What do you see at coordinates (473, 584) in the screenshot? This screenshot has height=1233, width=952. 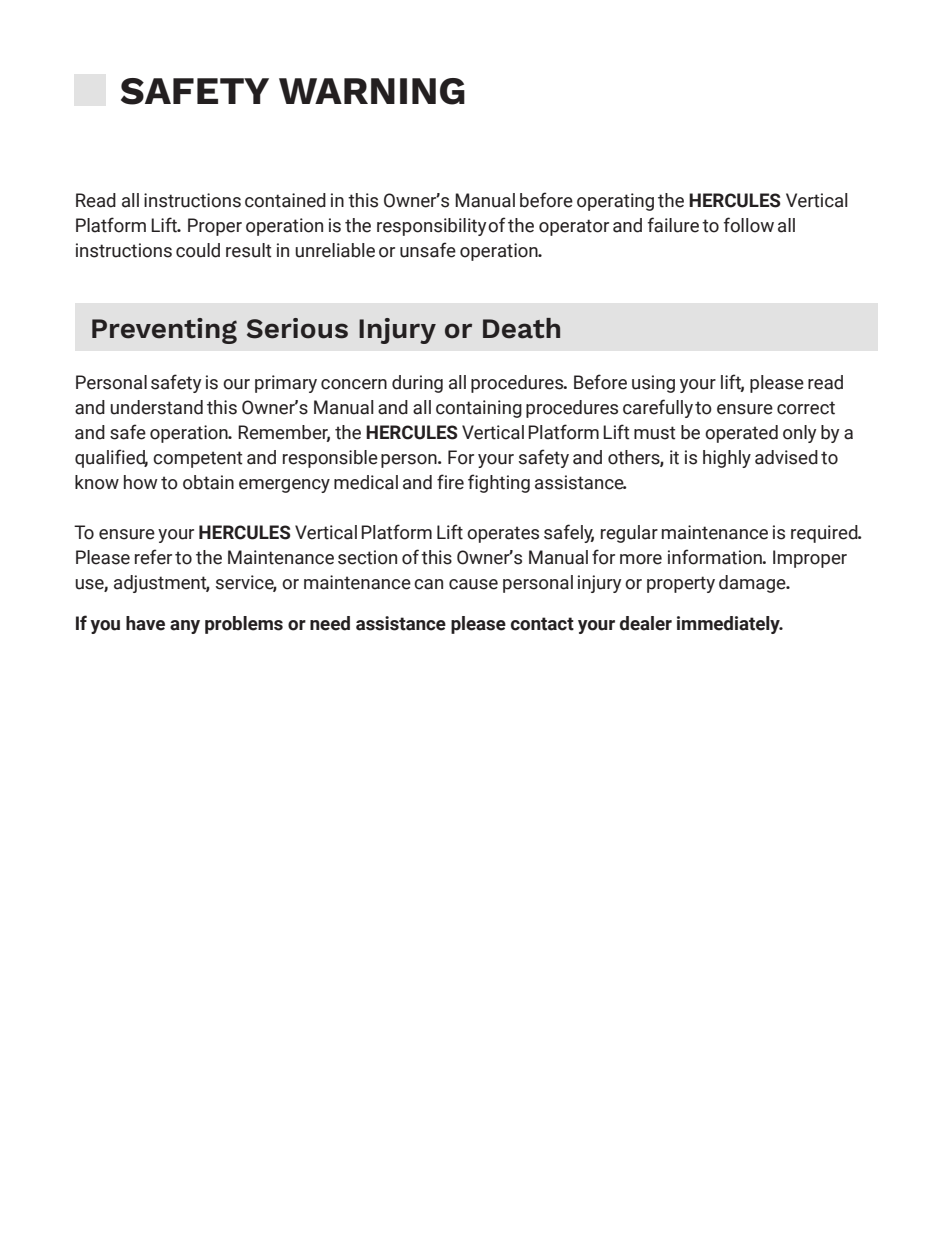 I see `cause` at bounding box center [473, 584].
